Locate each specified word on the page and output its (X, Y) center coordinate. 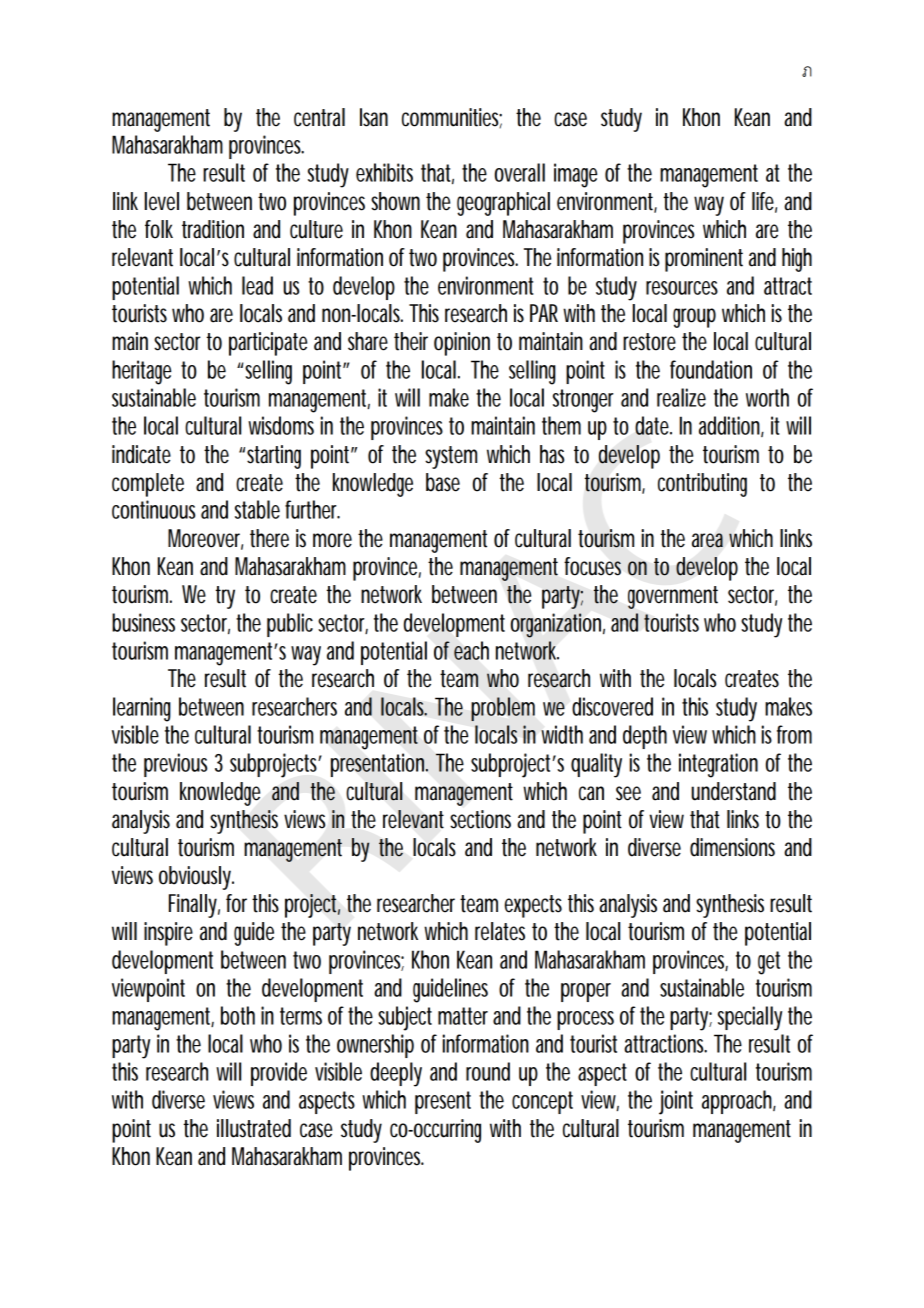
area (707, 540)
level (162, 201)
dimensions (732, 847)
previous (175, 765)
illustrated (254, 1128)
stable (257, 509)
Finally (193, 906)
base (443, 482)
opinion (462, 344)
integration (718, 765)
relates (500, 931)
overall (520, 172)
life (763, 201)
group (694, 318)
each (471, 650)
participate (268, 344)
